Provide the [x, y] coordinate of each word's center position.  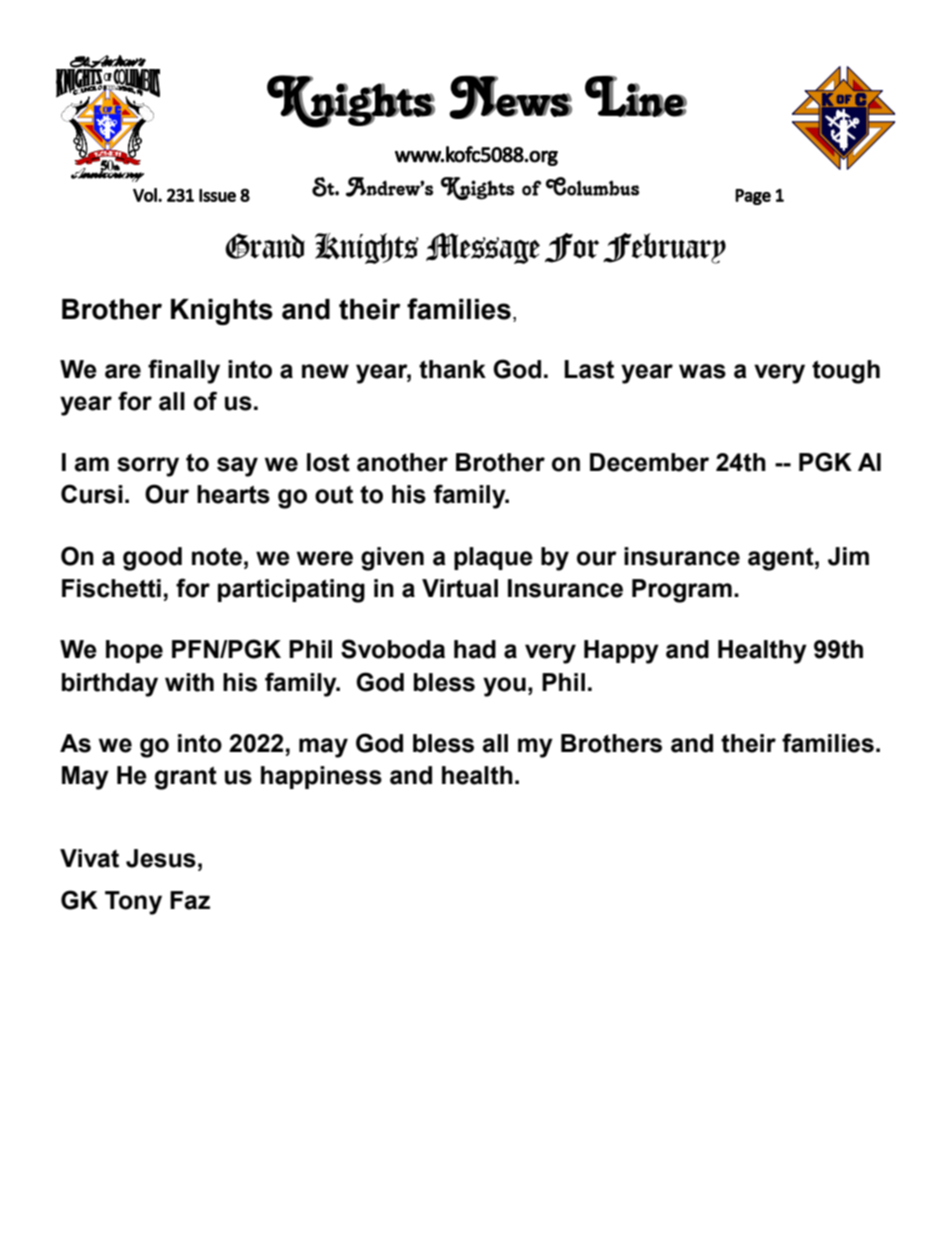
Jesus [161, 858]
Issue [217, 195]
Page [753, 197]
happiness [321, 777]
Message [483, 248]
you [504, 687]
